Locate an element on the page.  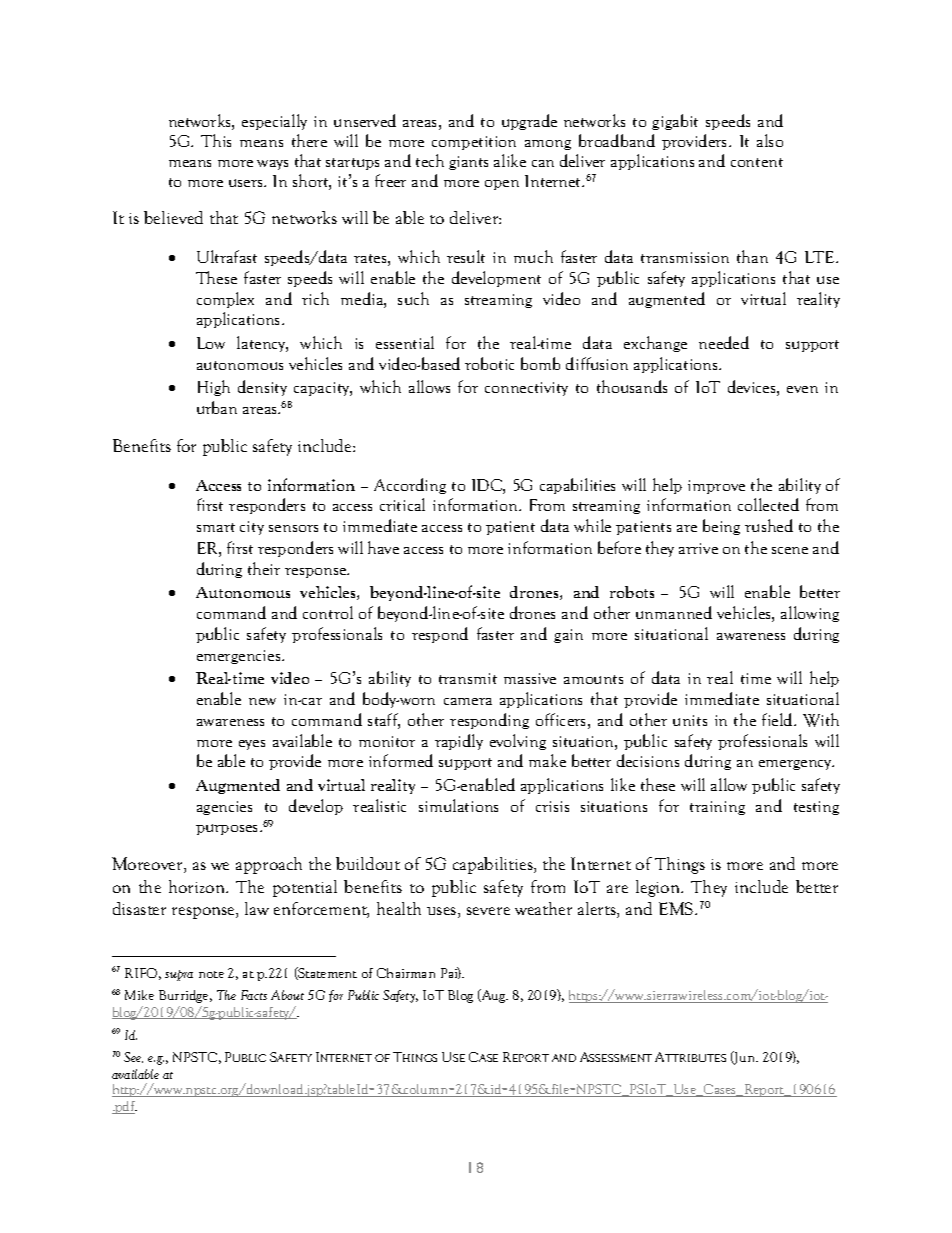
unmanned is located at coordinates (674, 612).
